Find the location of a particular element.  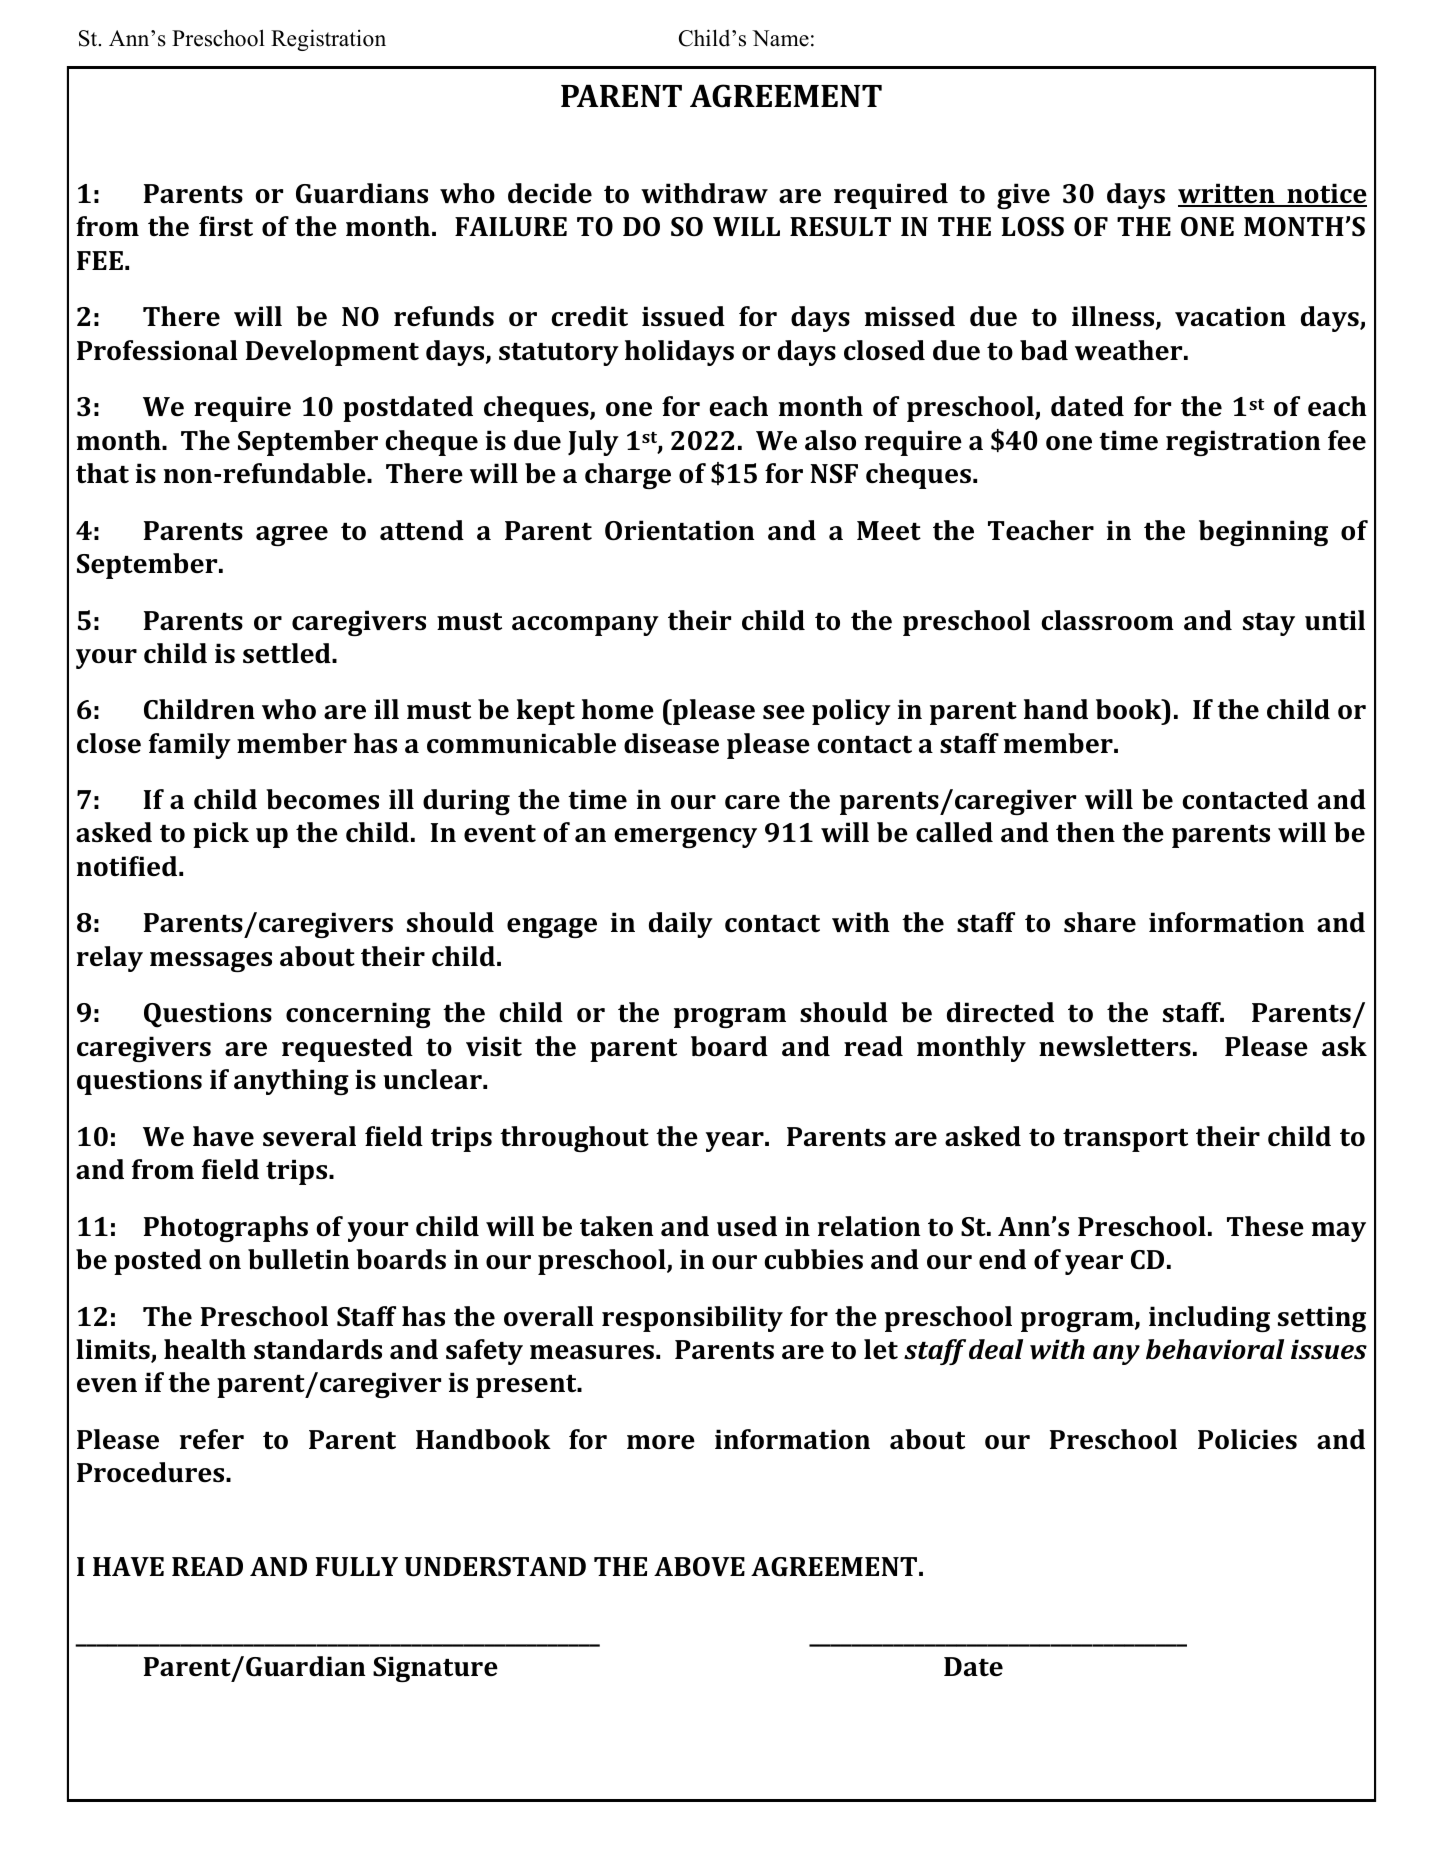

attend is located at coordinates (422, 530).
